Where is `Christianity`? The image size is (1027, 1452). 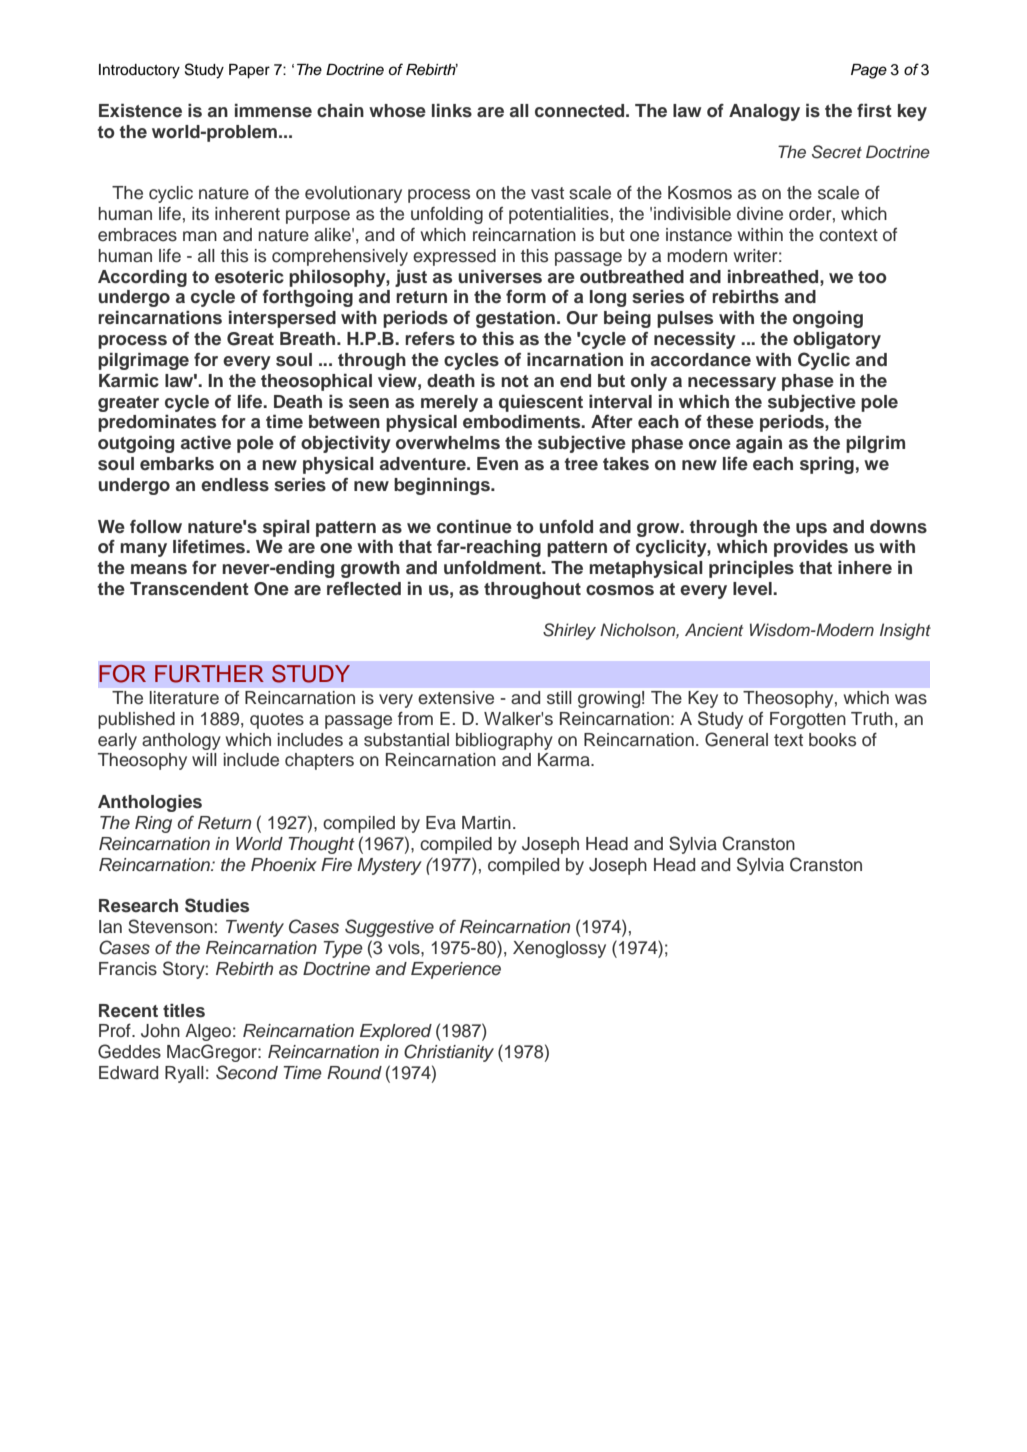
Christianity is located at coordinates (449, 1053).
